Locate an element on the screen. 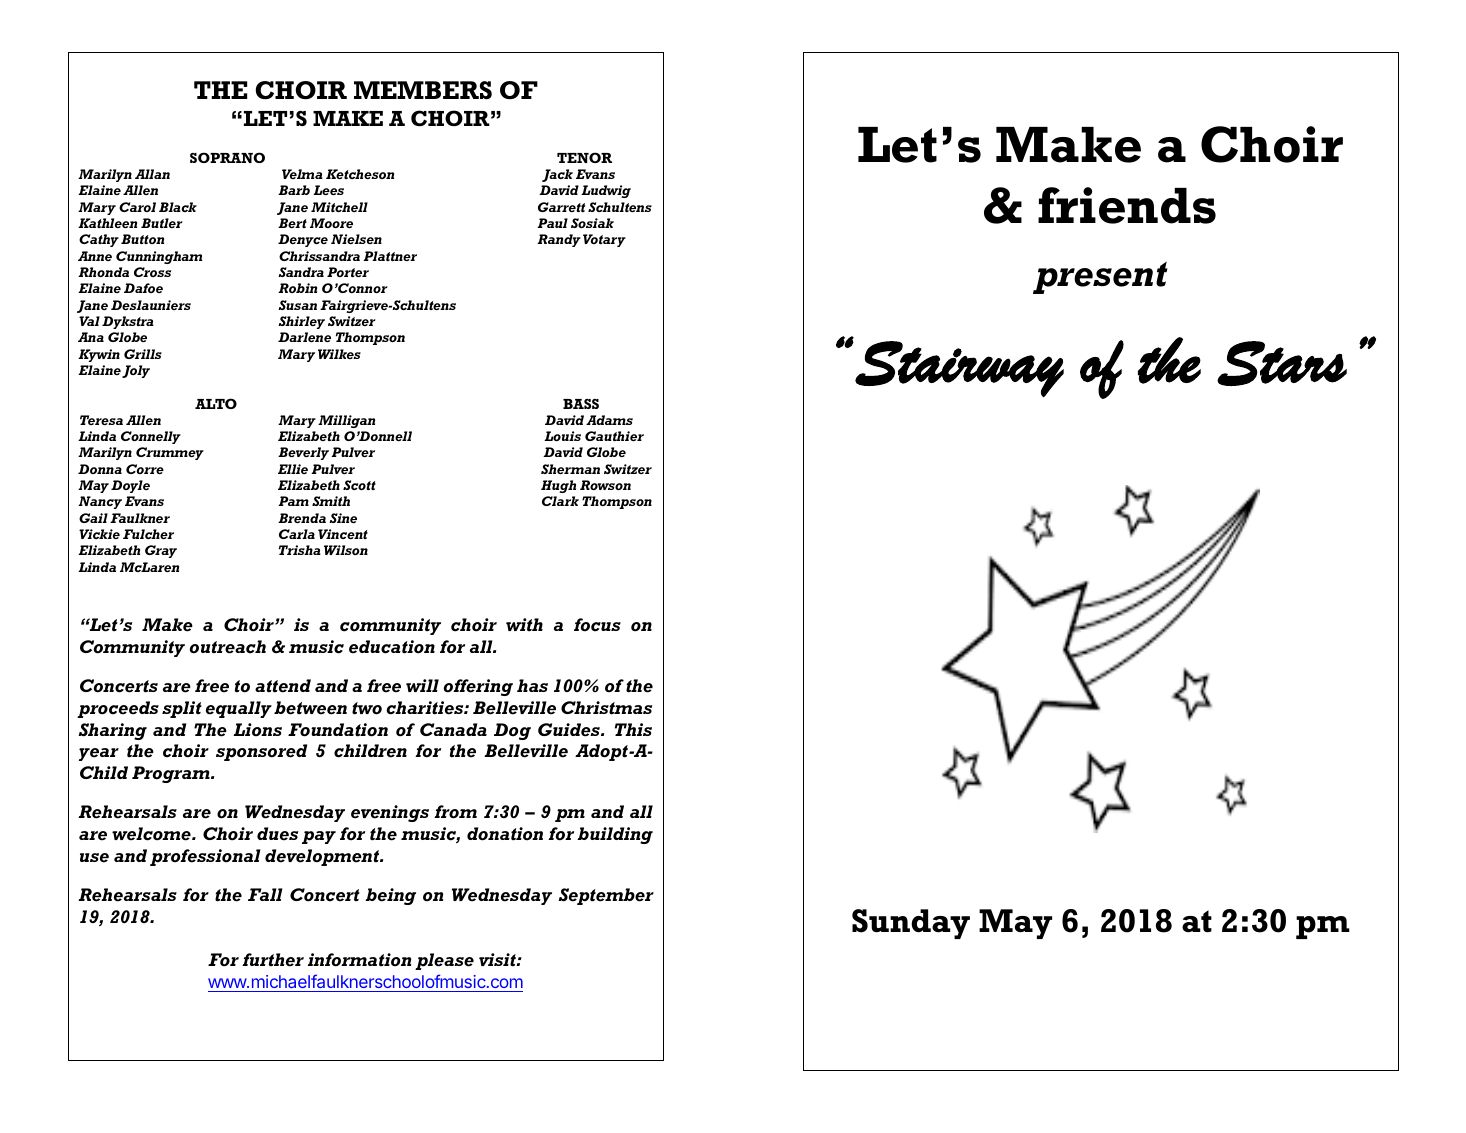 Image resolution: width=1466 pixels, height=1133 pixels. September is located at coordinates (606, 896).
